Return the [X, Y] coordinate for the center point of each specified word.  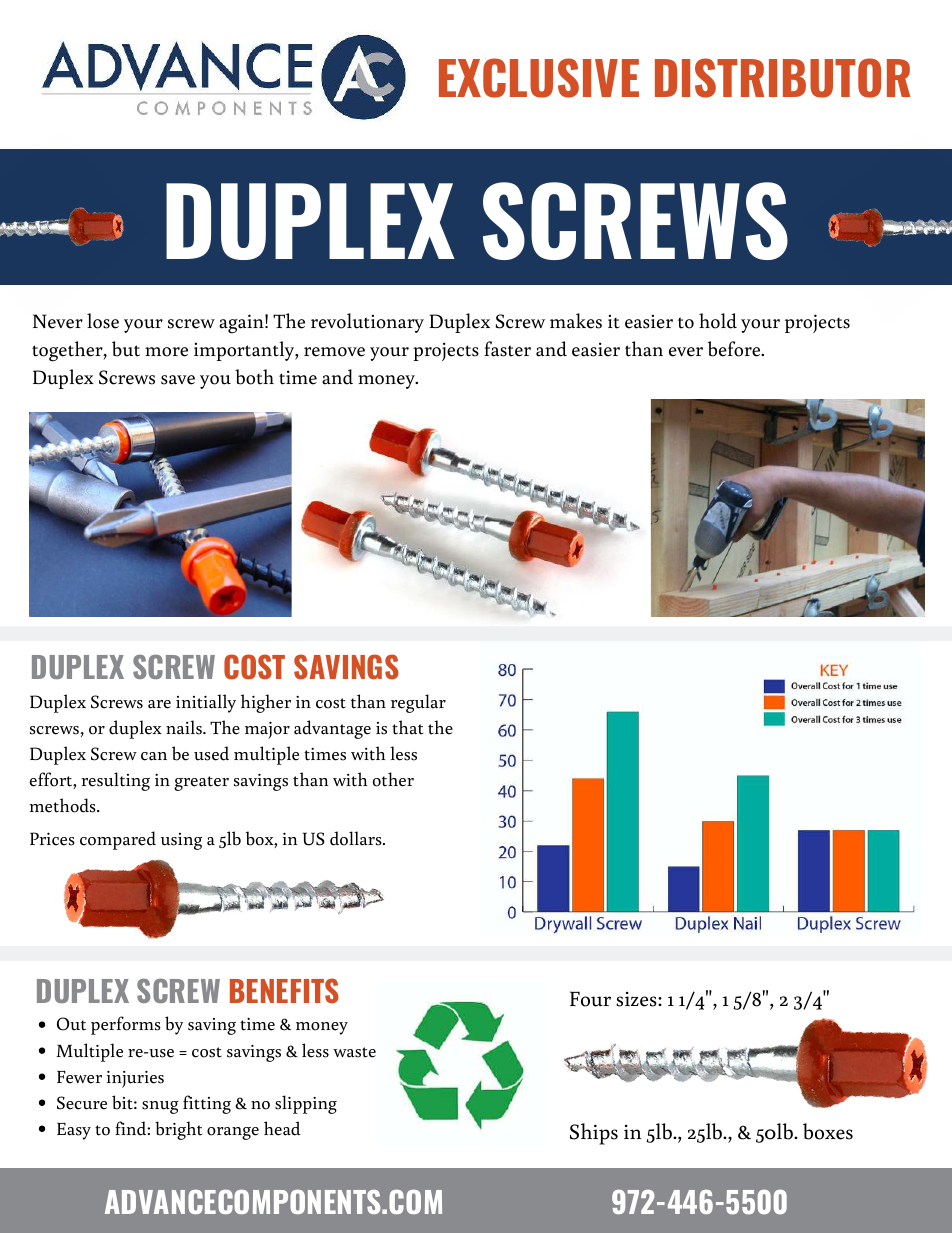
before [735, 349]
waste [354, 1052]
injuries [135, 1079]
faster [507, 349]
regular [418, 703]
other [393, 779]
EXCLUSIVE [539, 78]
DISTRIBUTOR [782, 78]
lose [103, 321]
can [154, 756]
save [178, 380]
